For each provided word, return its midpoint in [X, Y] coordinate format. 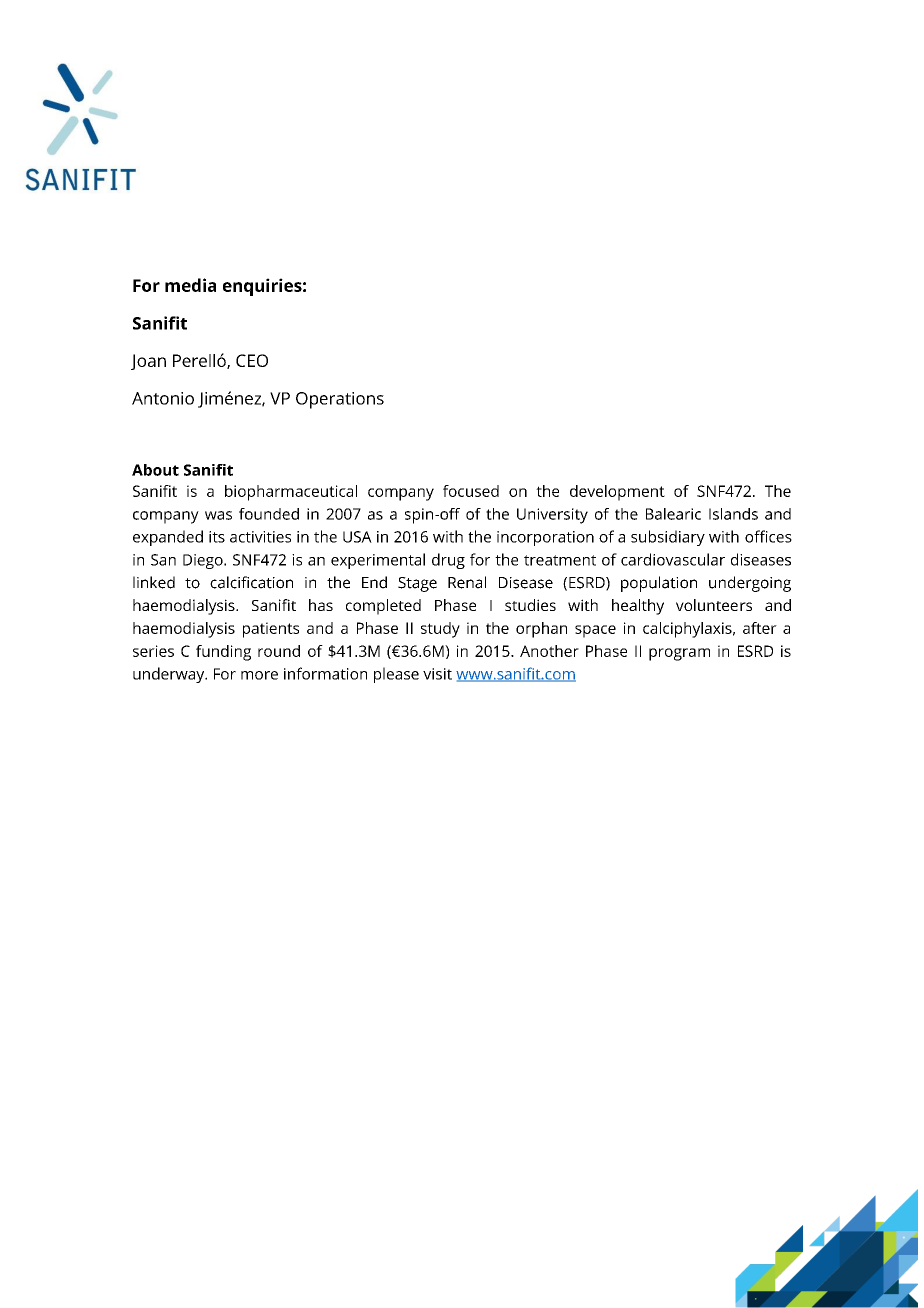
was [218, 515]
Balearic [673, 514]
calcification [251, 582]
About [155, 470]
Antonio [163, 398]
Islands [733, 514]
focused [471, 491]
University [552, 516]
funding [223, 653]
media [190, 285]
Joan [148, 362]
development [617, 493]
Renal [467, 582]
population [659, 584]
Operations [340, 400]
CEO [252, 360]
